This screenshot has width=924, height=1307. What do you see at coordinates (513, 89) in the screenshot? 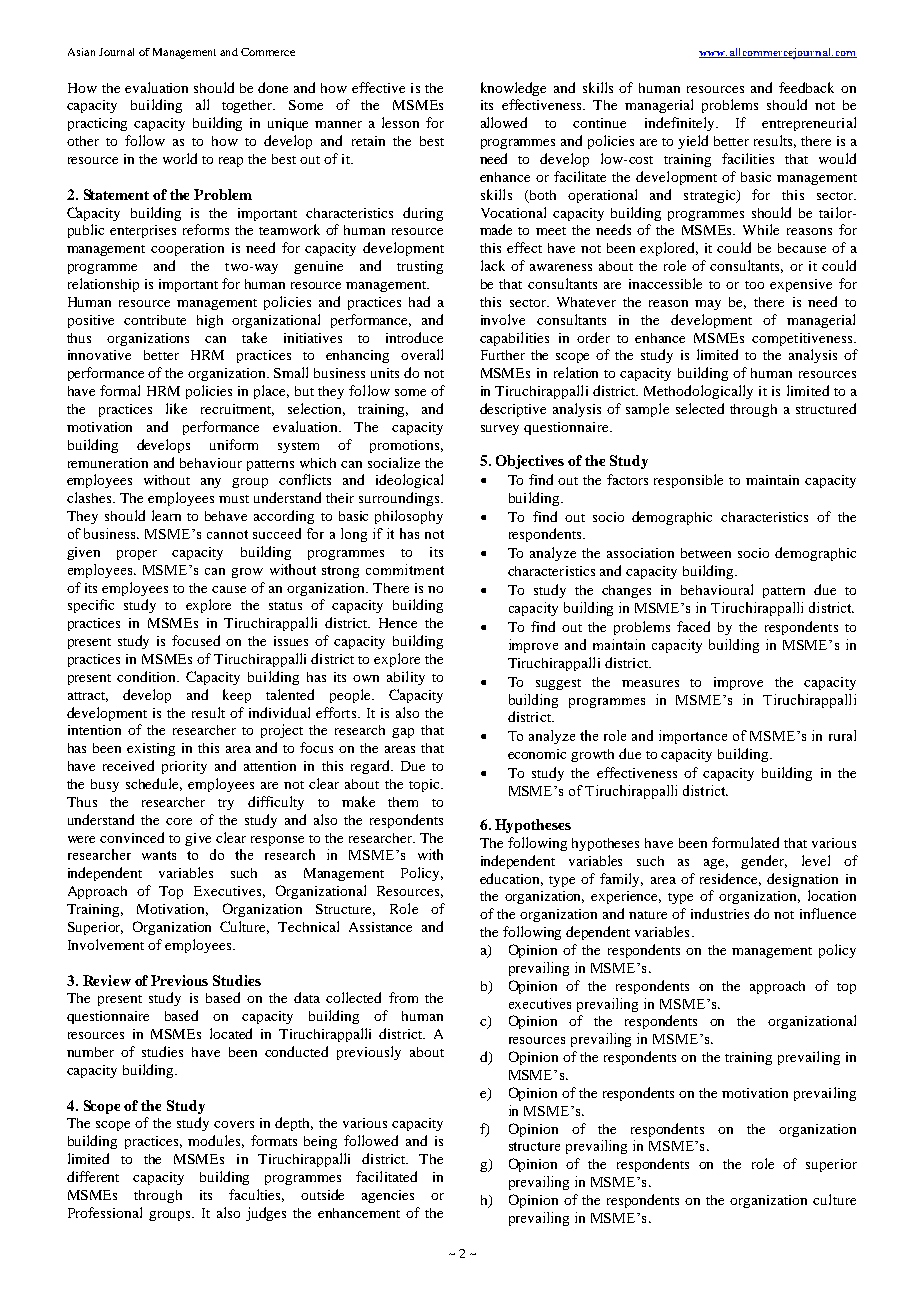
I see `knowledge` at bounding box center [513, 89].
